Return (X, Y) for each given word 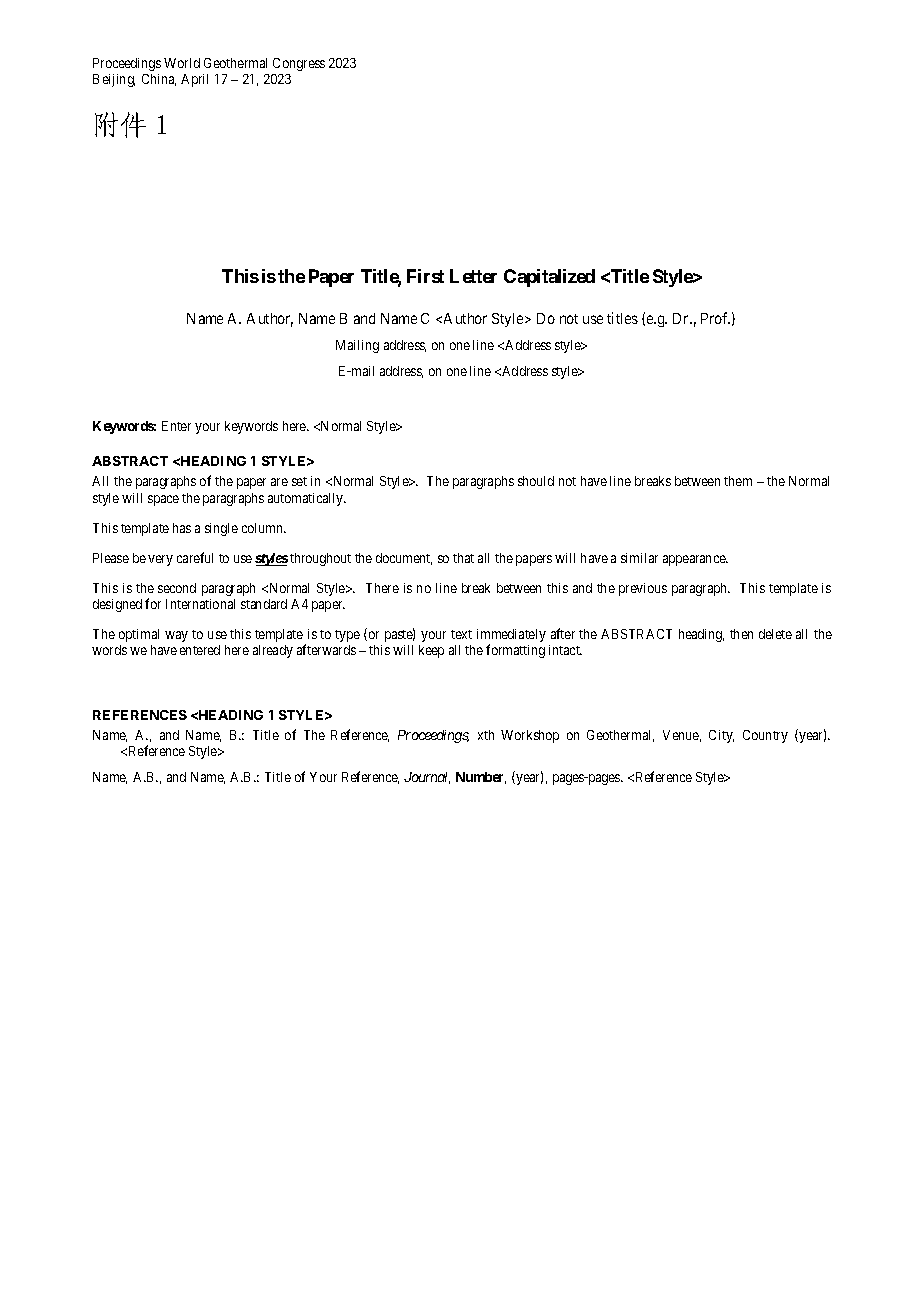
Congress (299, 64)
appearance (695, 560)
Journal (427, 778)
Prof (715, 318)
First (425, 276)
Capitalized (549, 278)
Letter (473, 276)
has (182, 528)
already (273, 651)
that (463, 558)
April (194, 80)
